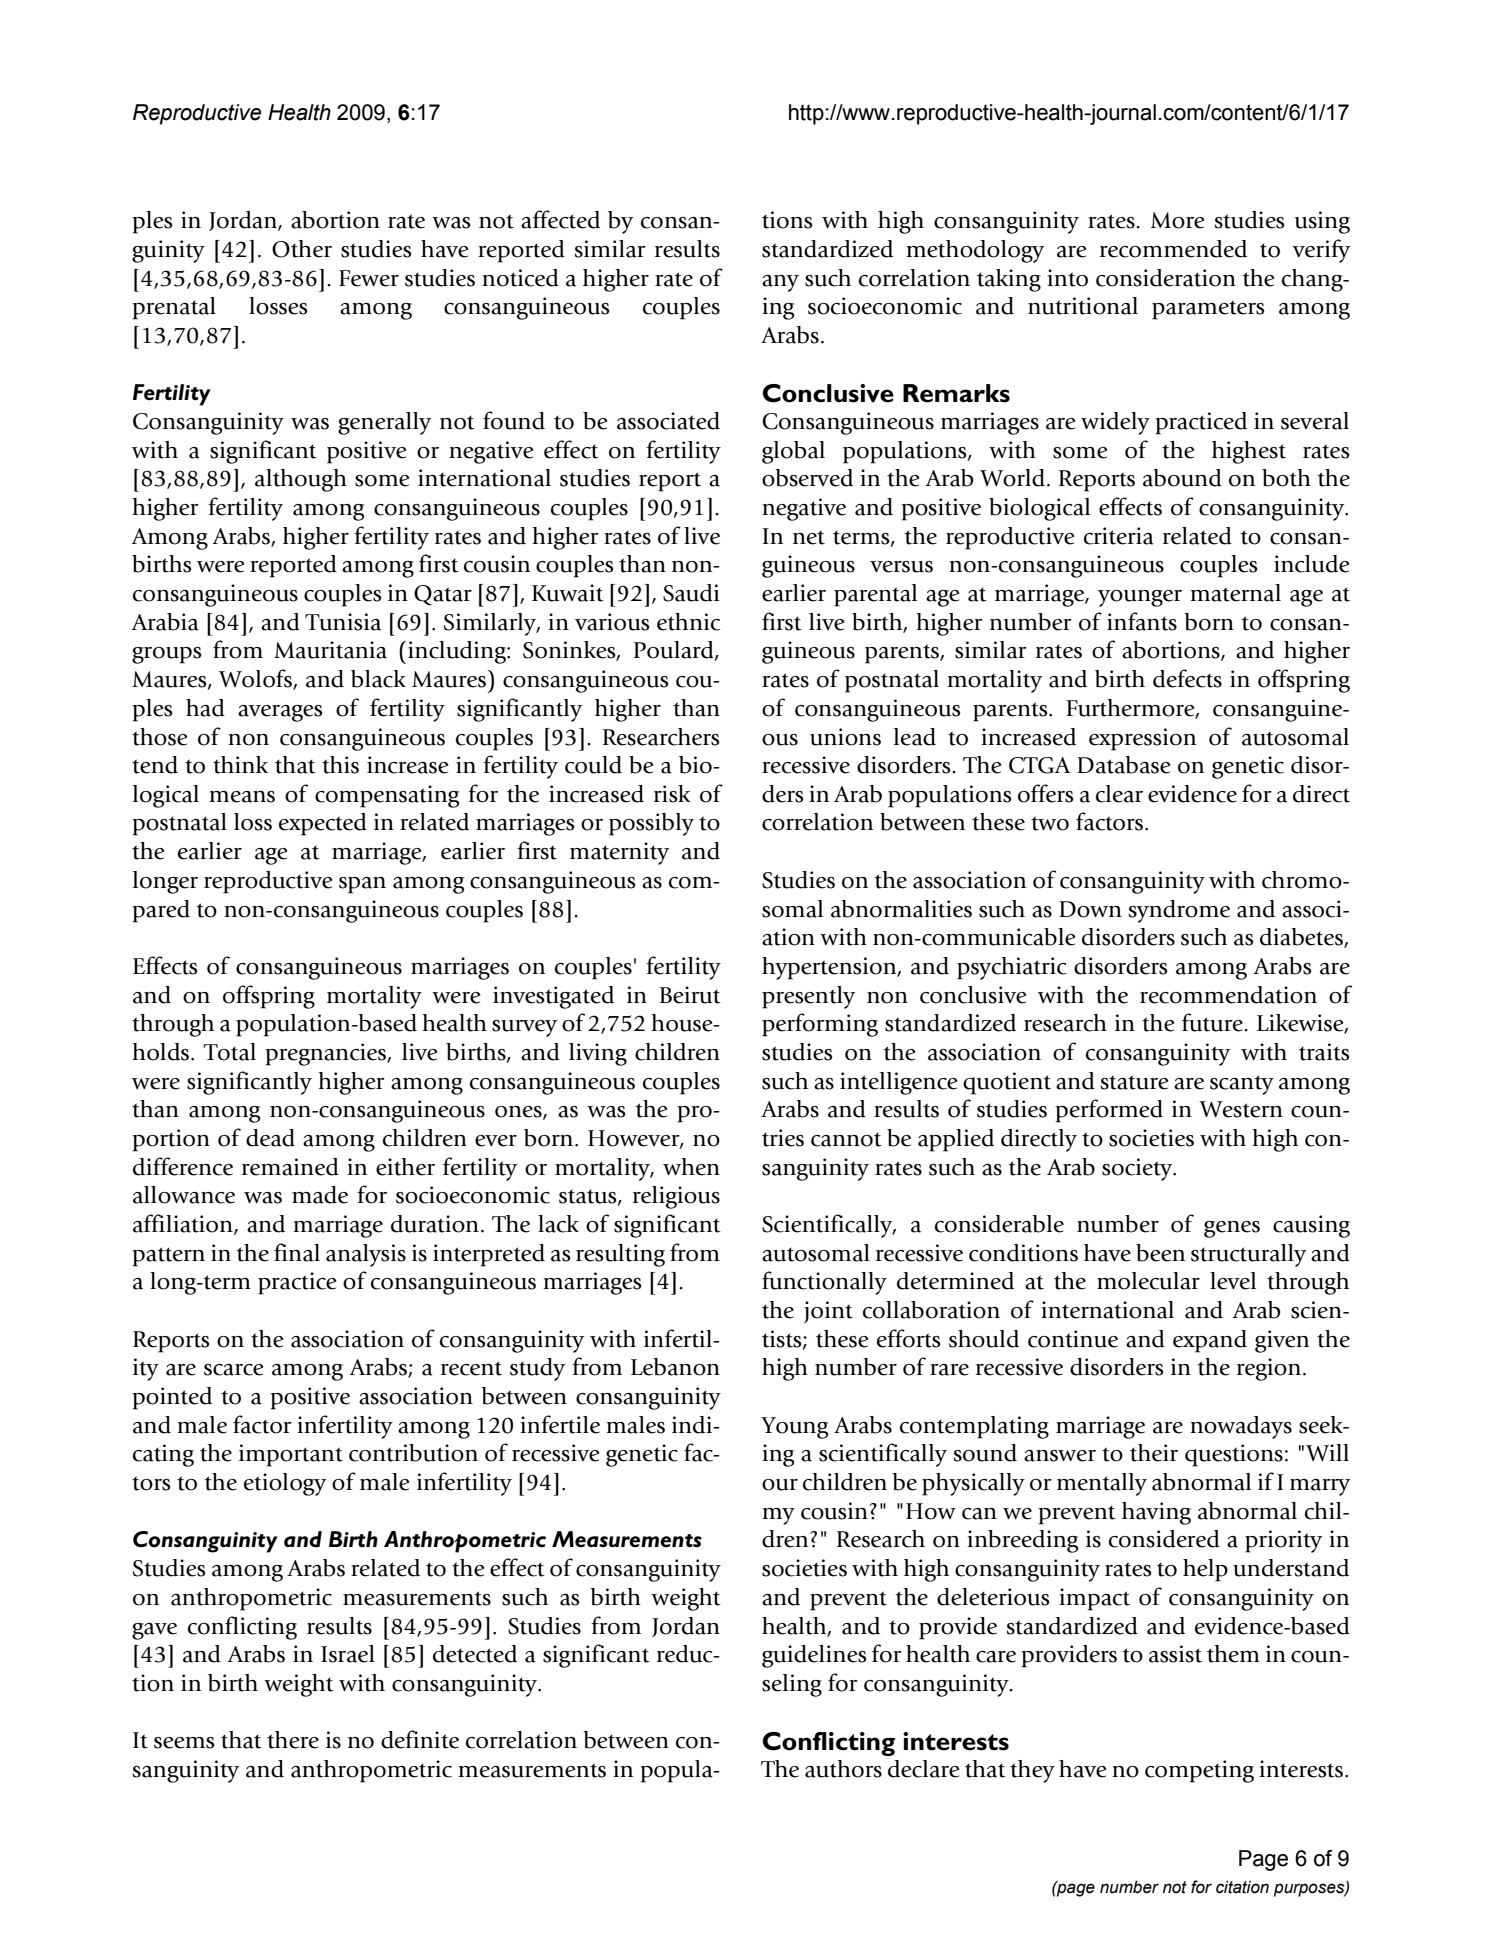  I want to click on any, so click(780, 283).
